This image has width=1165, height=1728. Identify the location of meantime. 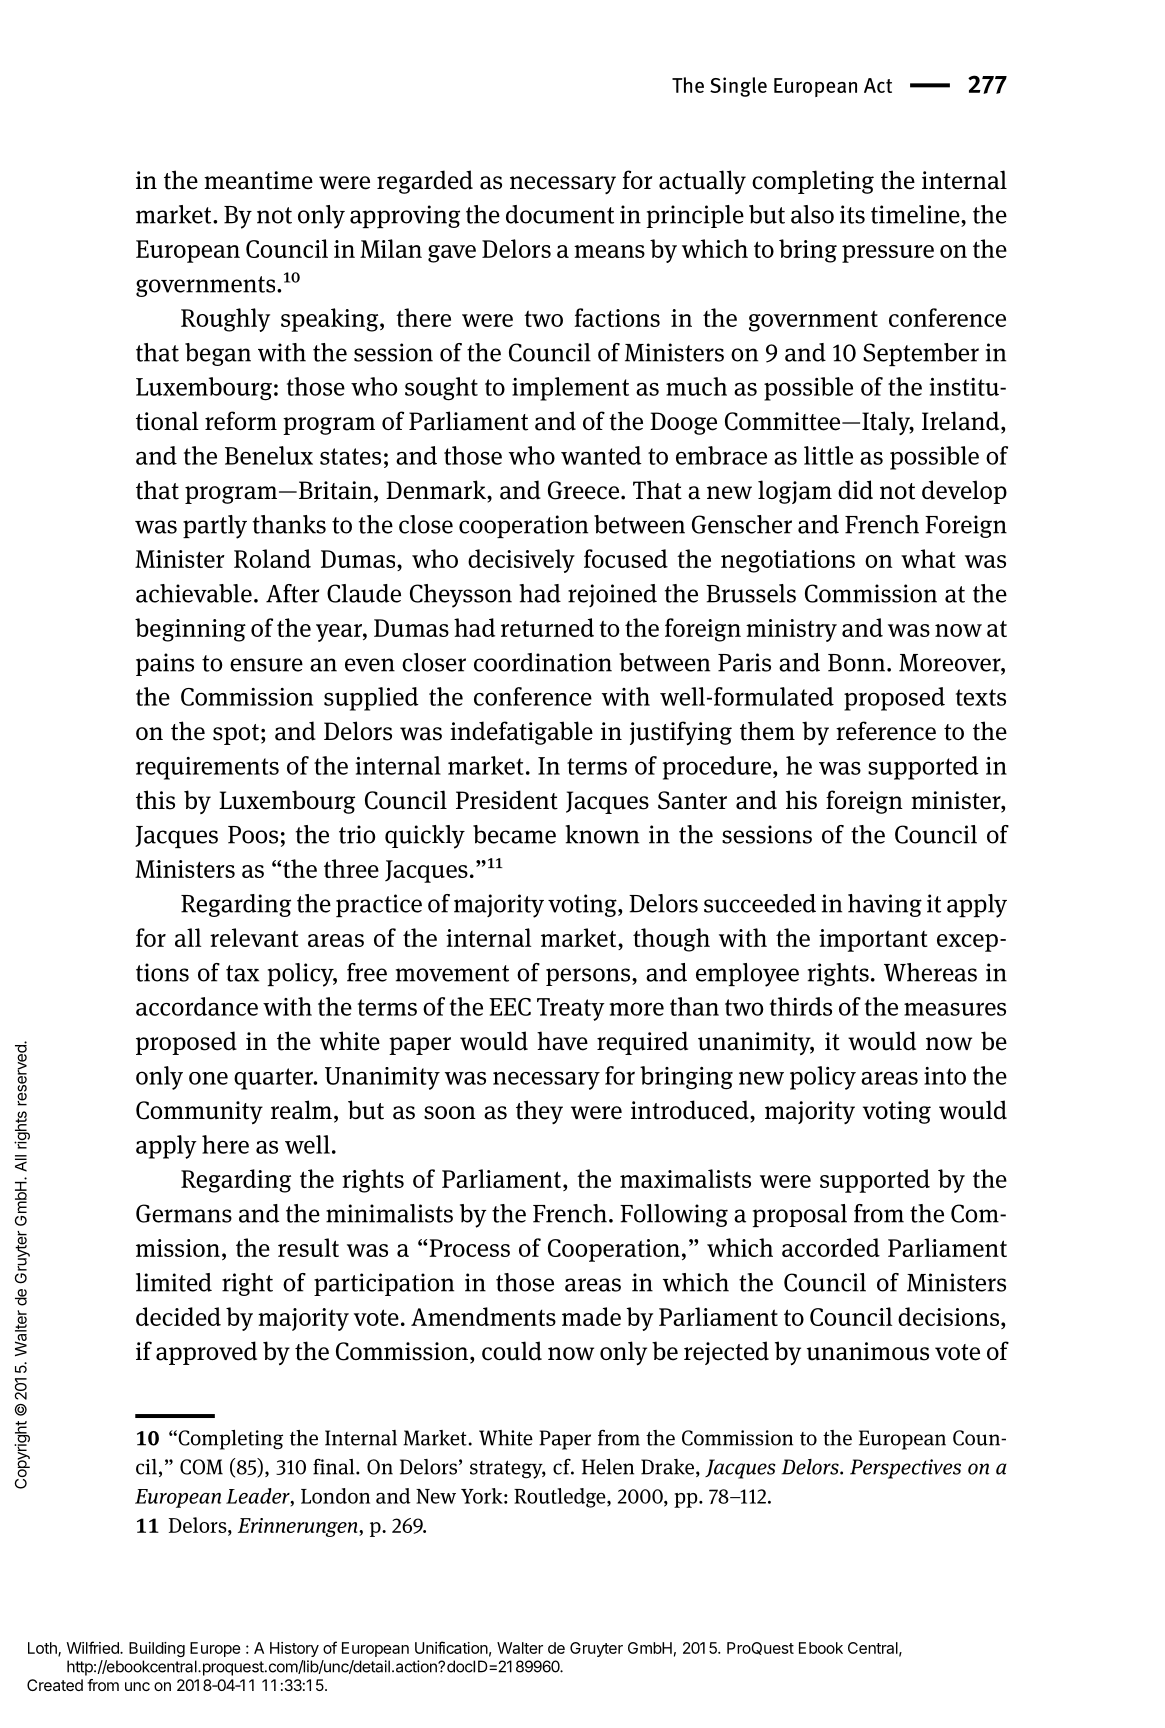
(258, 180).
